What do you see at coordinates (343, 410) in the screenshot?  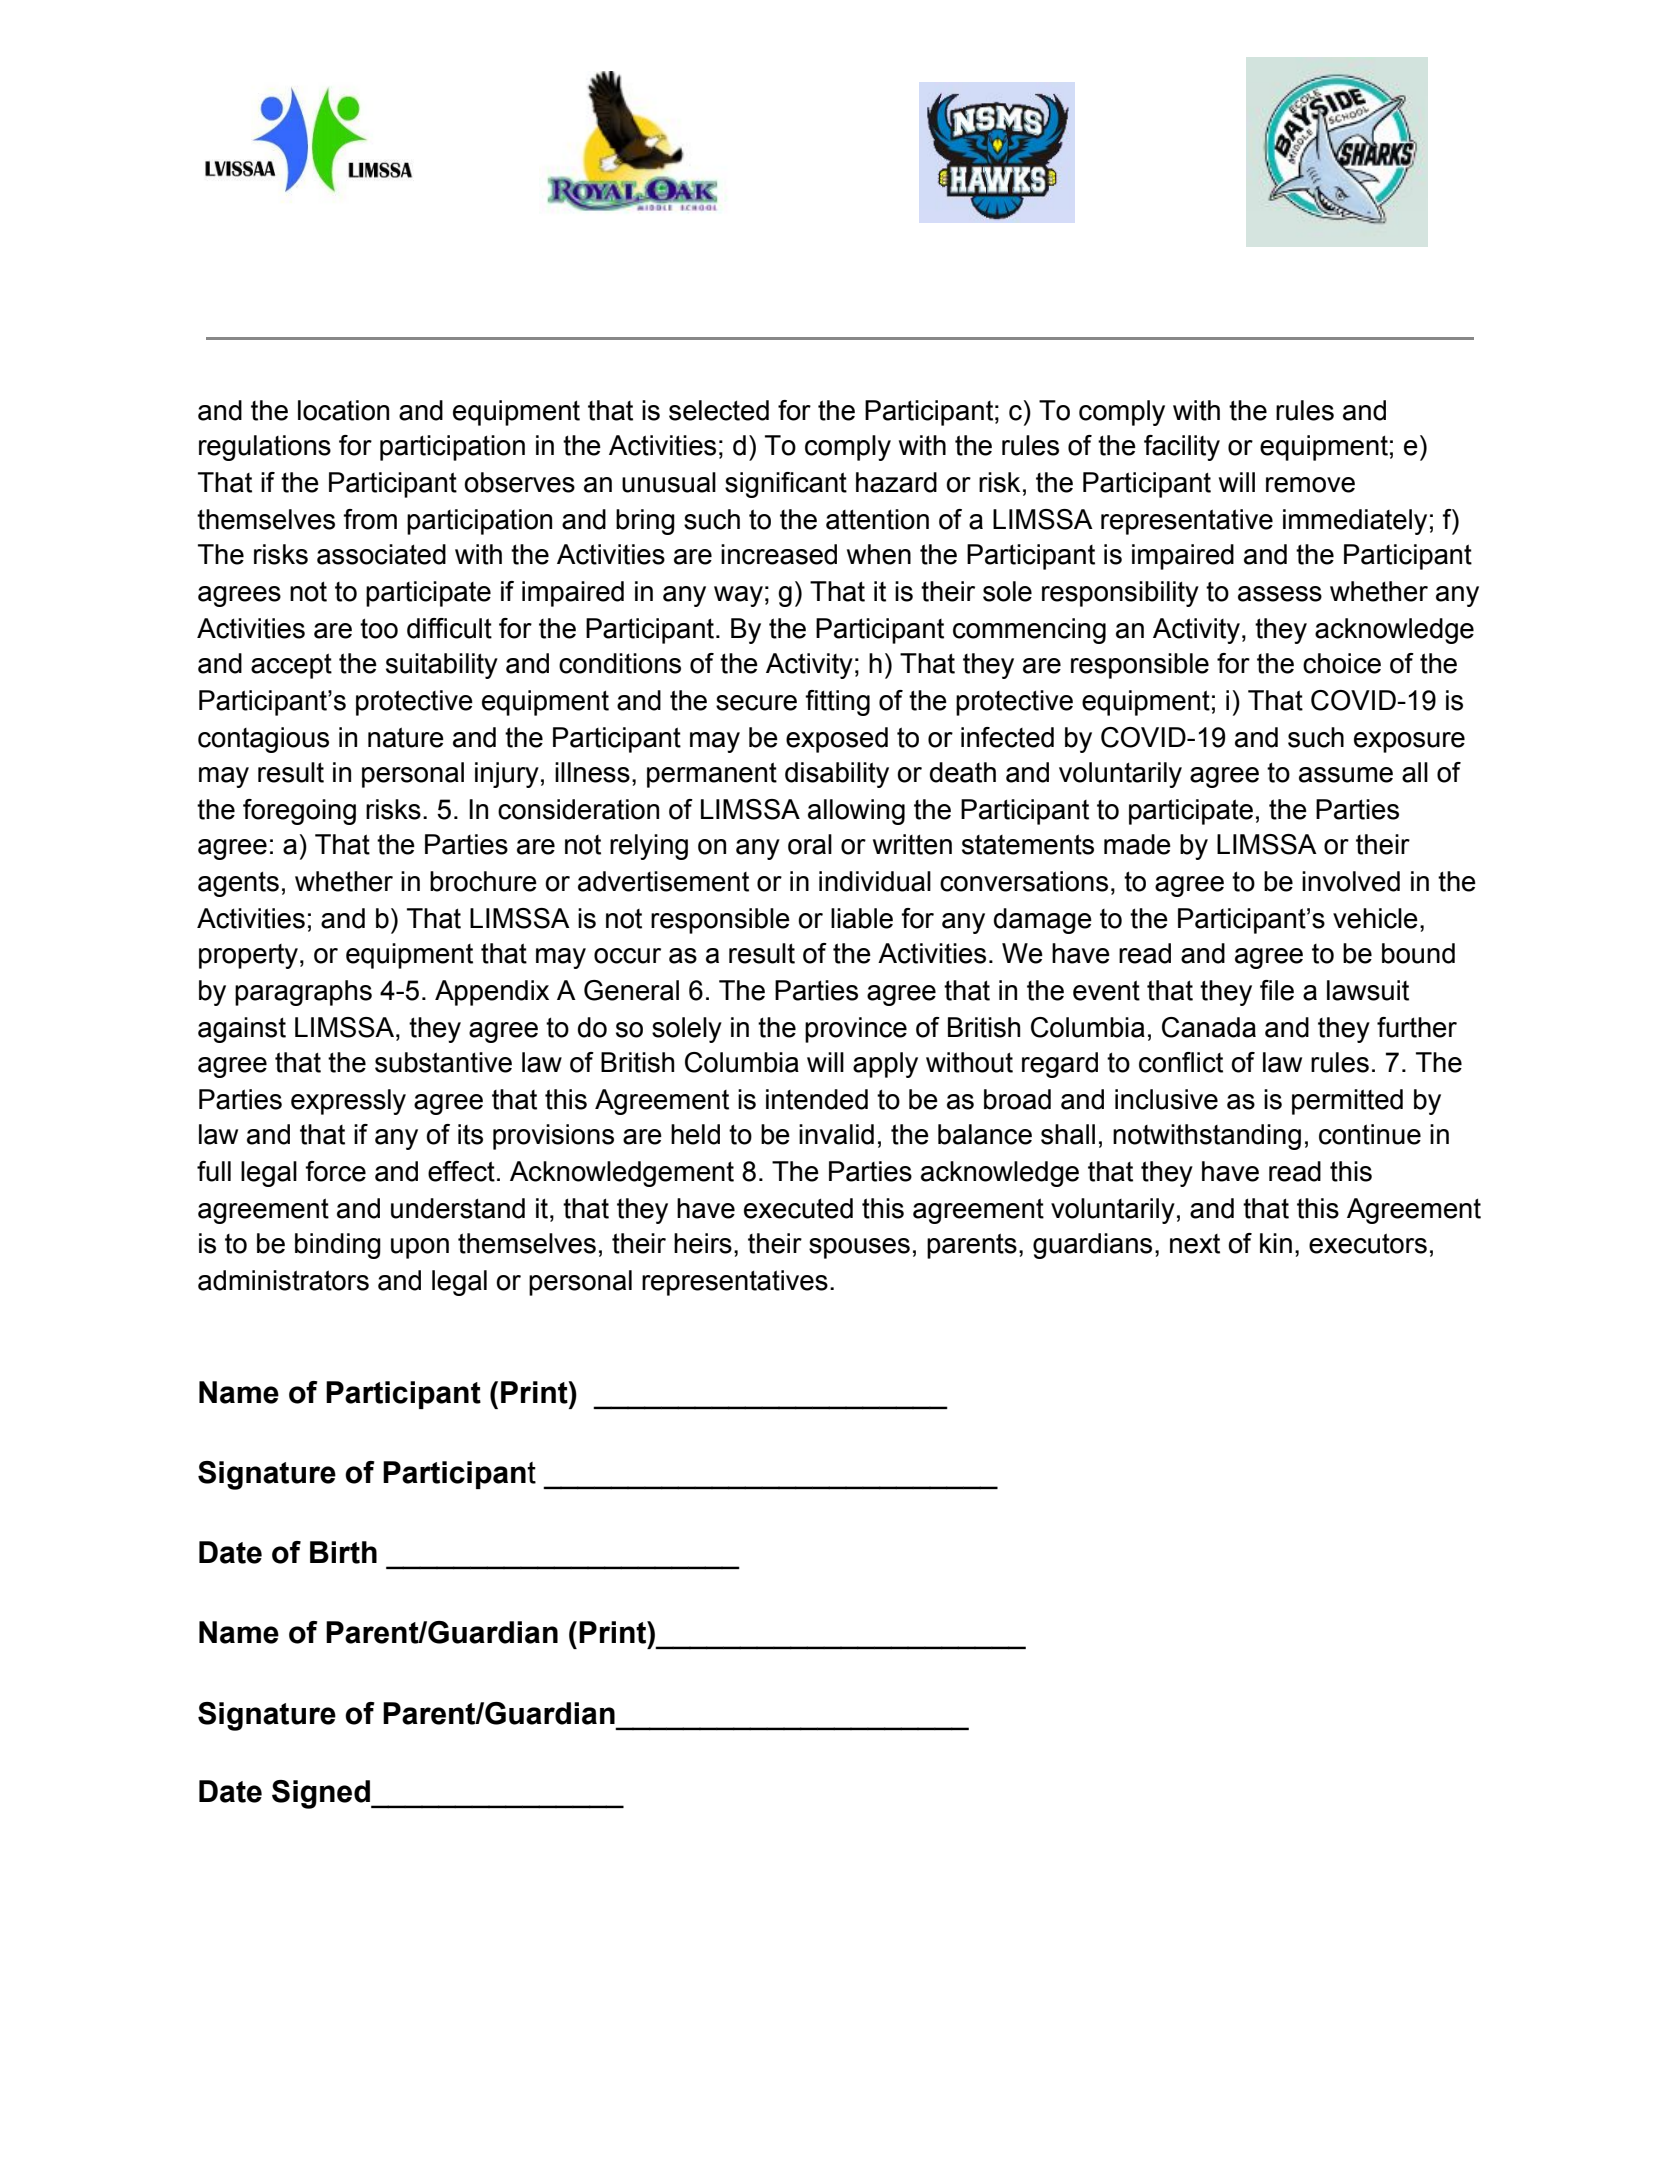 I see `location` at bounding box center [343, 410].
